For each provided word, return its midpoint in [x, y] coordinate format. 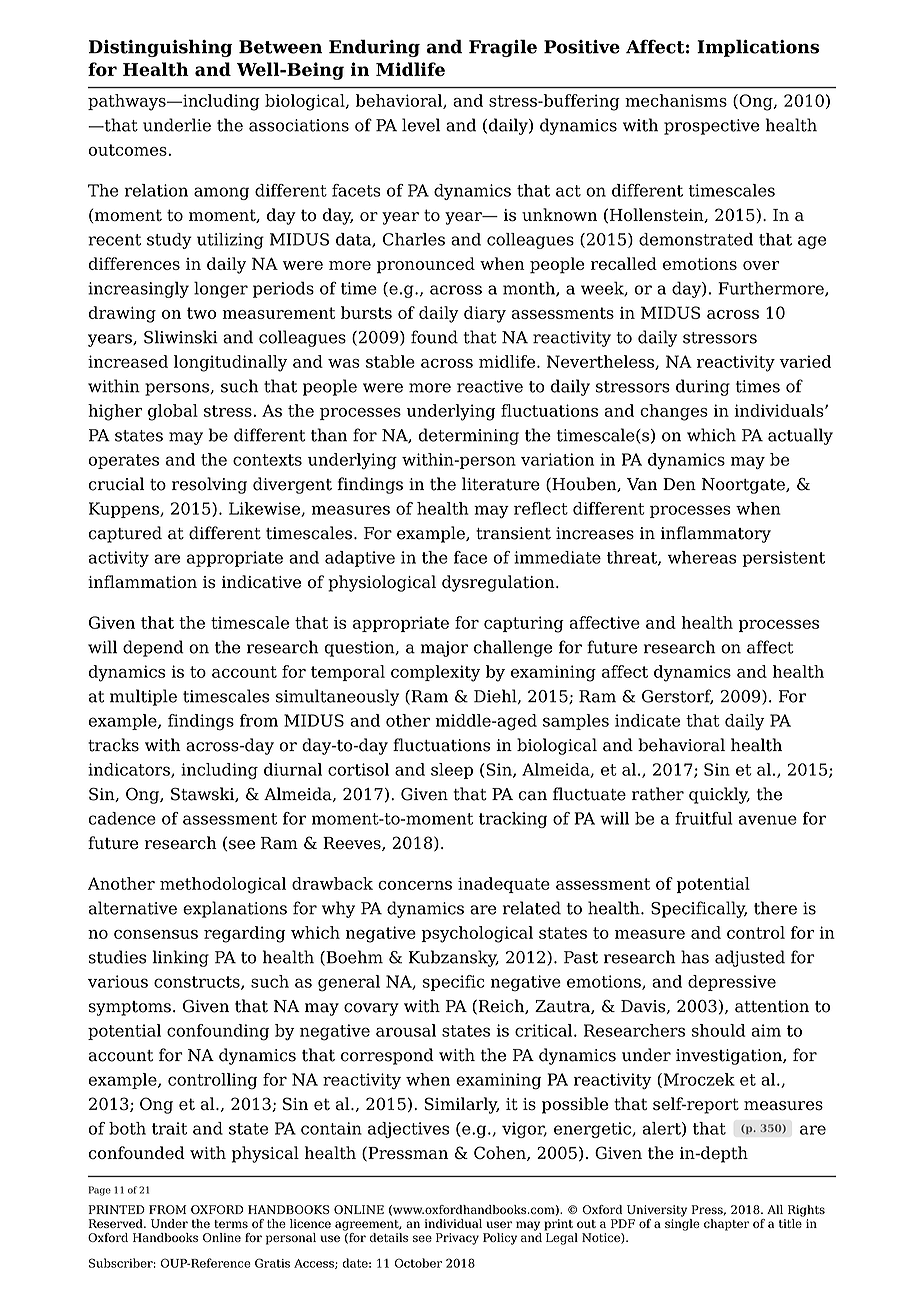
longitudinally [230, 363]
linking [180, 958]
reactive [490, 386]
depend [153, 648]
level [421, 125]
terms [231, 1224]
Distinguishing [160, 48]
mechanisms [676, 100]
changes [674, 412]
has [695, 957]
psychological [477, 934]
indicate [647, 720]
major [444, 649]
